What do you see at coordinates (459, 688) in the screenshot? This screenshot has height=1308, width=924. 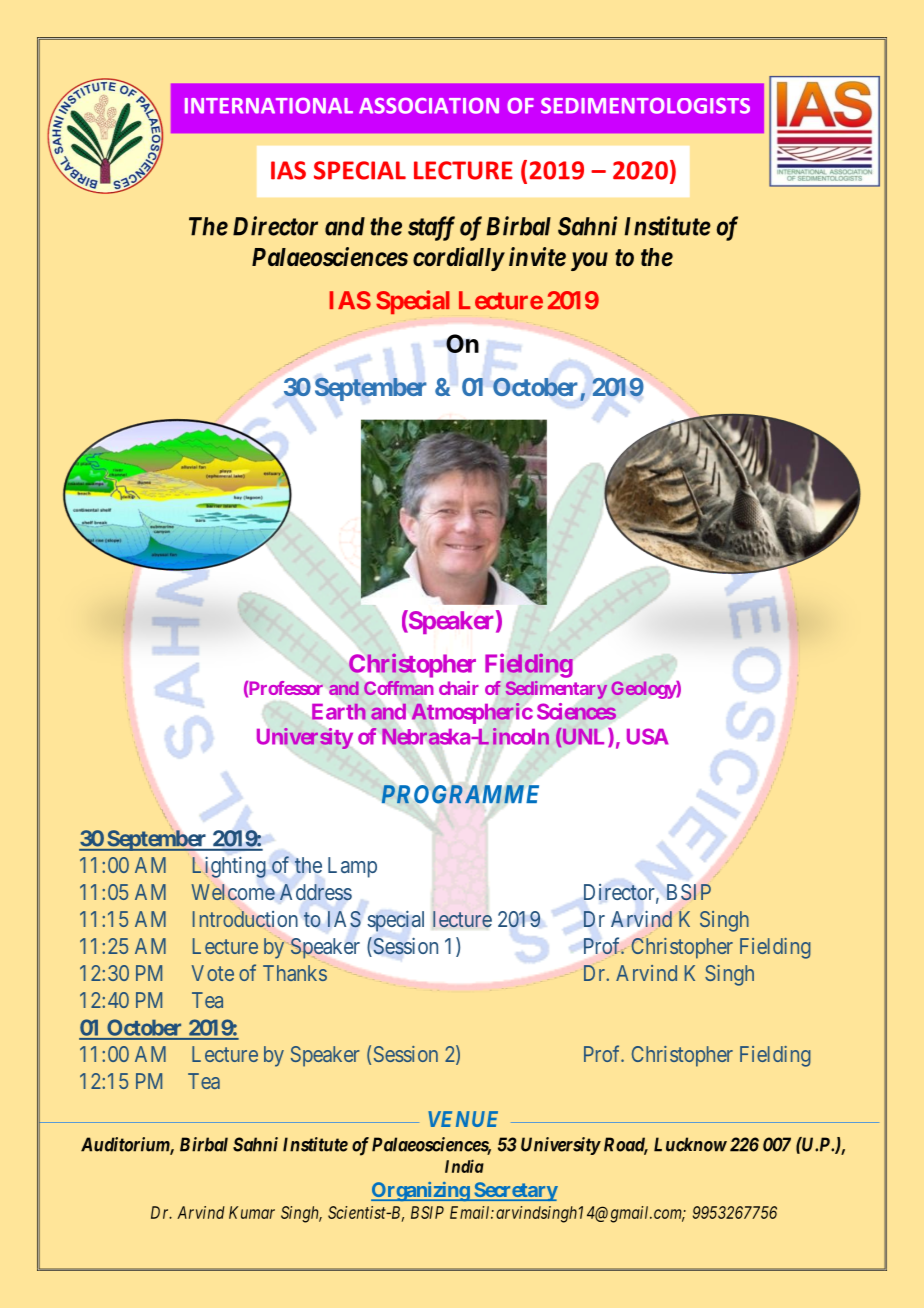 I see `chair` at bounding box center [459, 688].
